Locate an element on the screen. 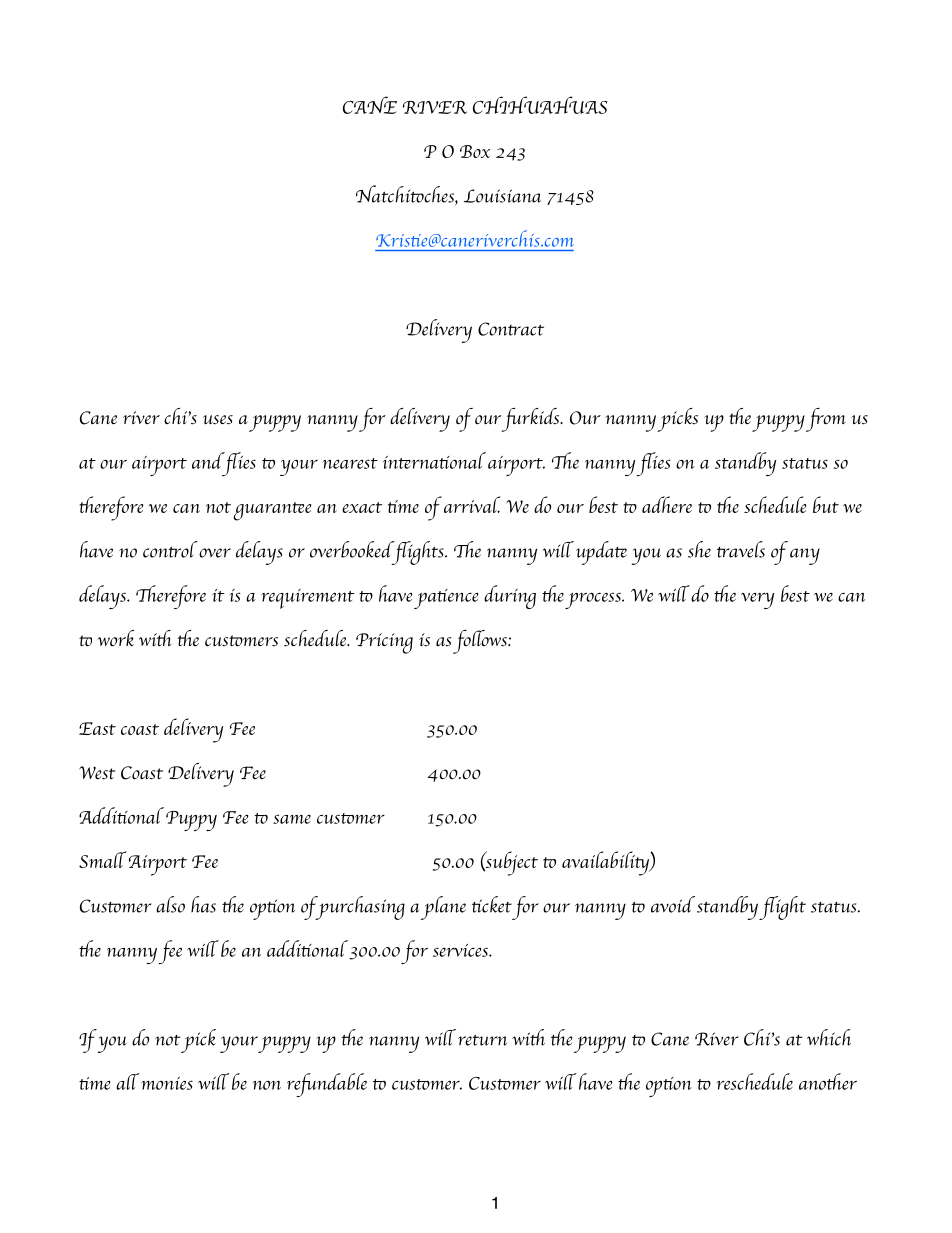 The image size is (952, 1233). nearest is located at coordinates (350, 463).
